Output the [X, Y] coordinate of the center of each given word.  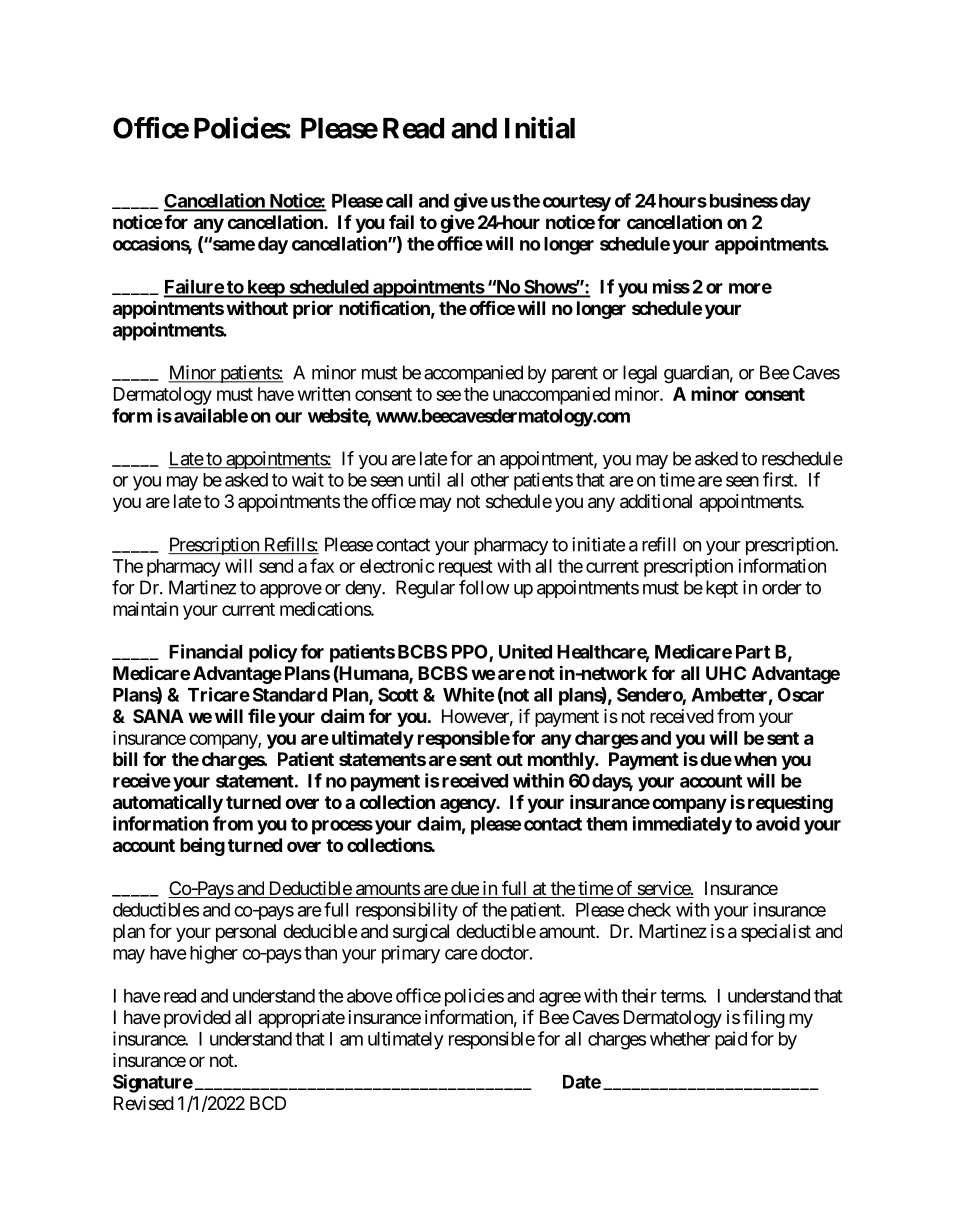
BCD [268, 1103]
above [369, 996]
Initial [540, 127]
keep [265, 289]
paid [731, 1040]
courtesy [577, 203]
